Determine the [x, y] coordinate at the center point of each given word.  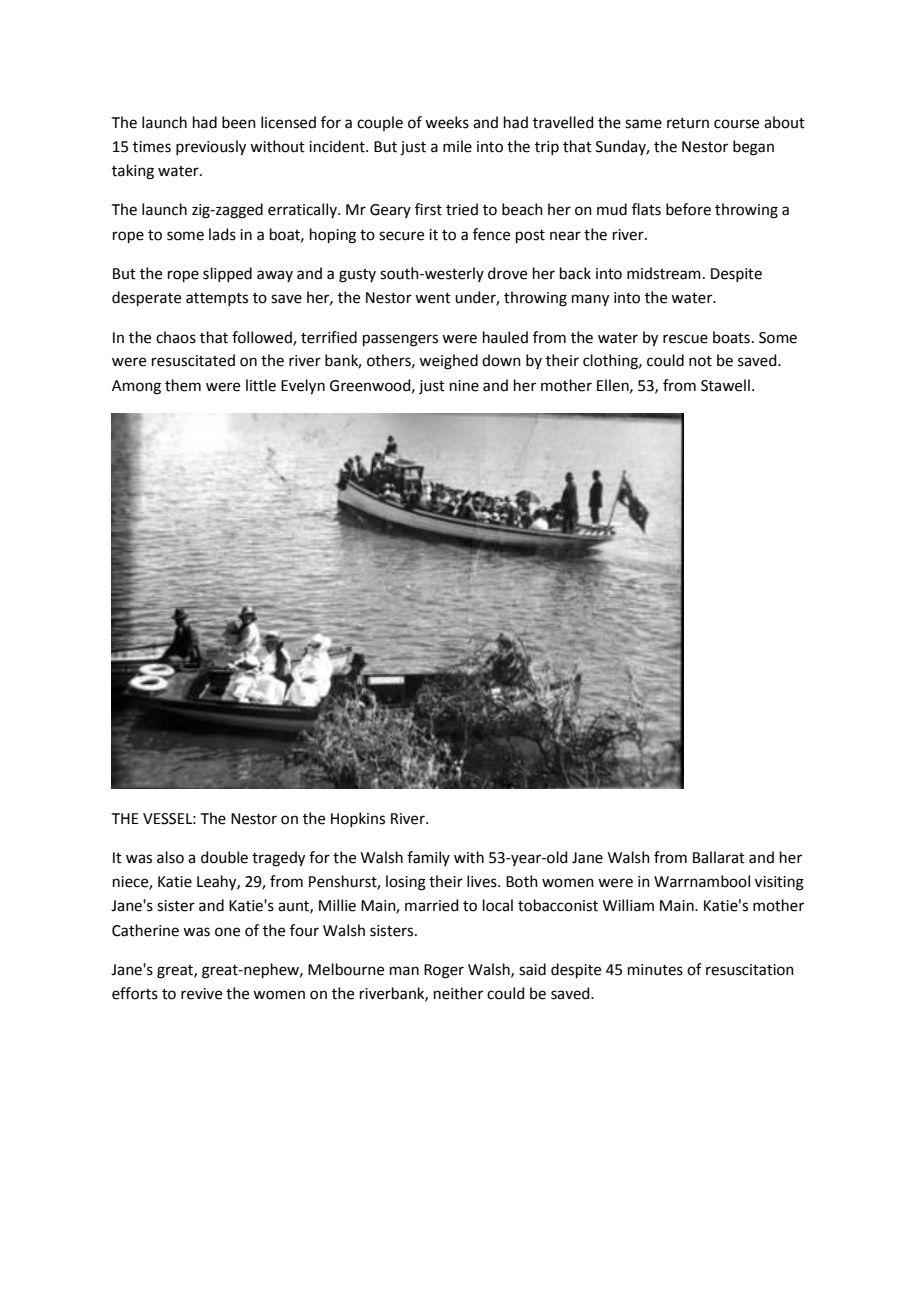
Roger [444, 971]
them [183, 385]
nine [464, 386]
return [688, 123]
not [700, 361]
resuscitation [750, 970]
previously [211, 148]
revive [201, 994]
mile [457, 146]
